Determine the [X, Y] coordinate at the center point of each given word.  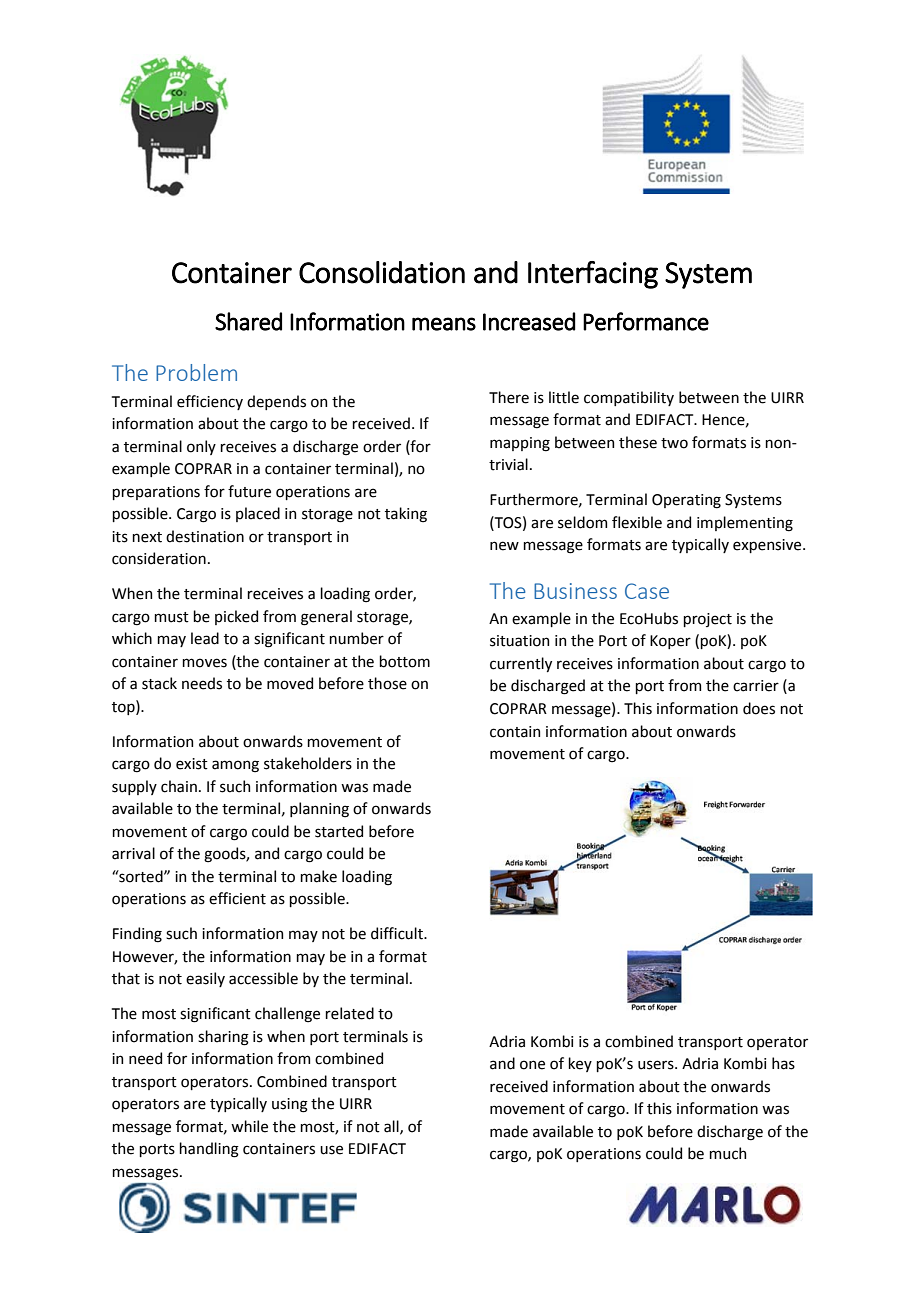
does [759, 708]
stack [159, 683]
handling [209, 1150]
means [444, 324]
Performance [646, 321]
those [387, 683]
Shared [248, 321]
